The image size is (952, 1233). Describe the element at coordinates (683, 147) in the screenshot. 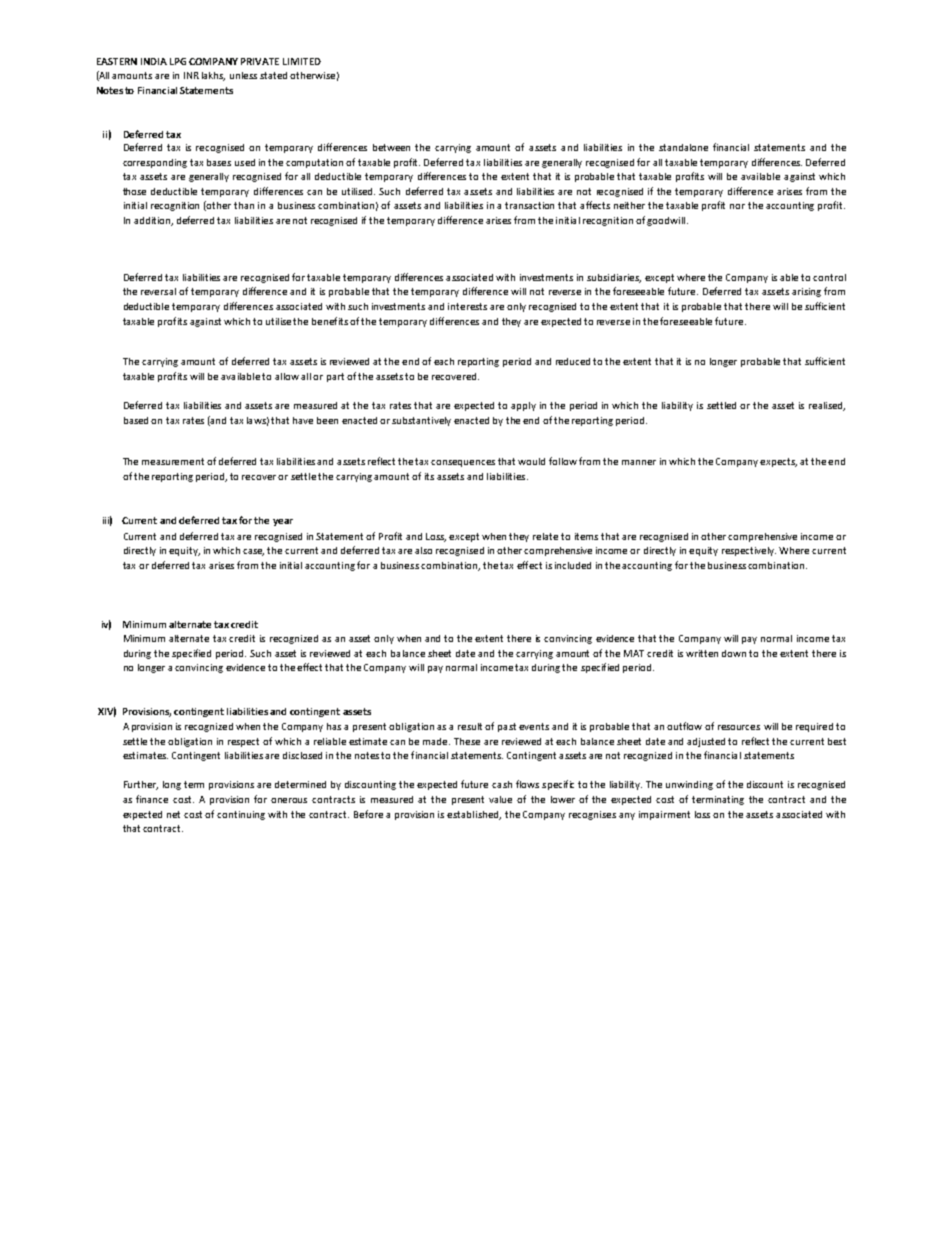

I see `standalone` at that location.
